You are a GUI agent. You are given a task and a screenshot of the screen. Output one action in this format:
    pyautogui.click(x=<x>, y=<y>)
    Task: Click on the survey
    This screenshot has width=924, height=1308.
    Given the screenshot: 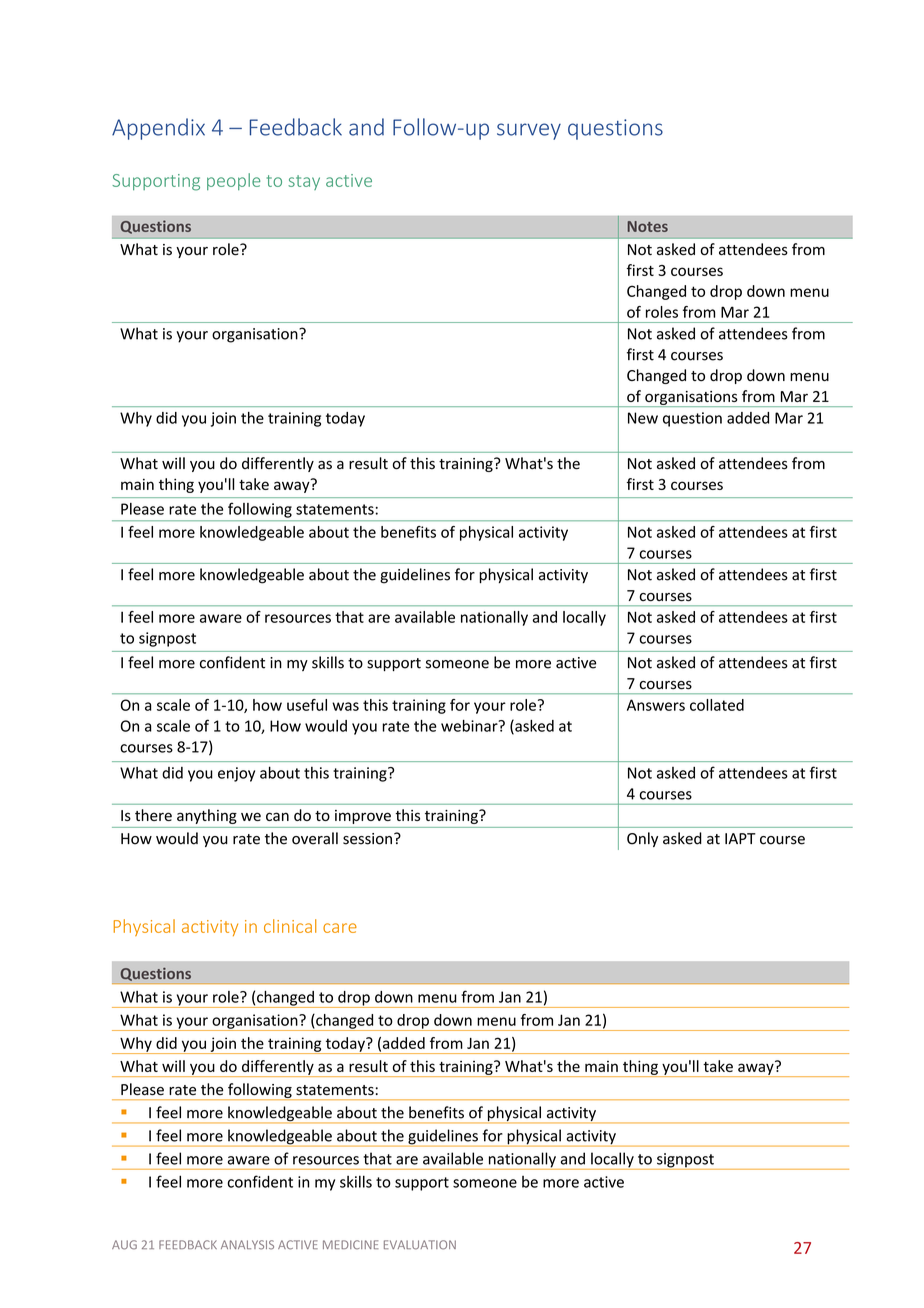 What is the action you would take?
    pyautogui.click(x=529, y=131)
